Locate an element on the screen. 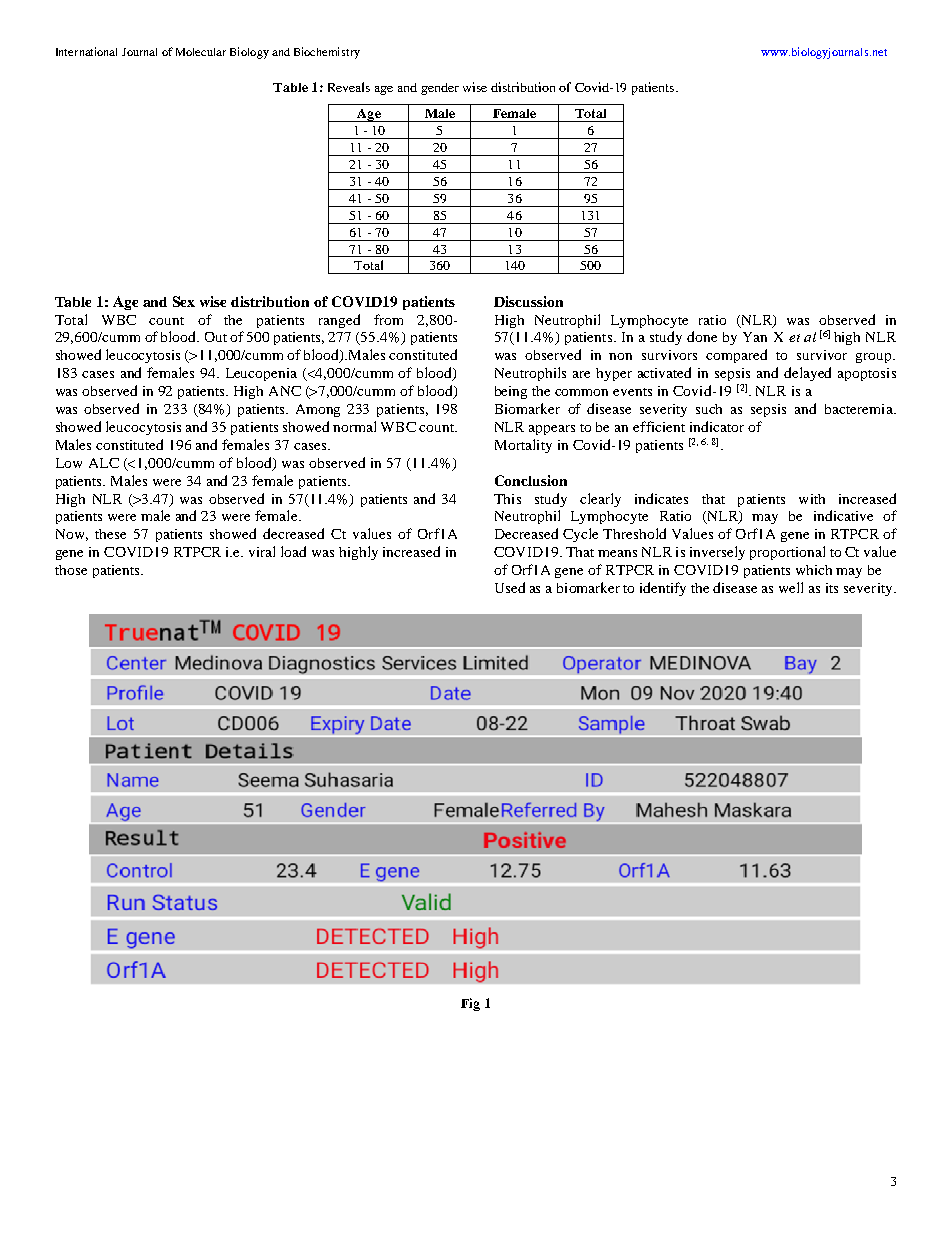 The width and height of the screenshot is (952, 1233). these is located at coordinates (110, 534).
